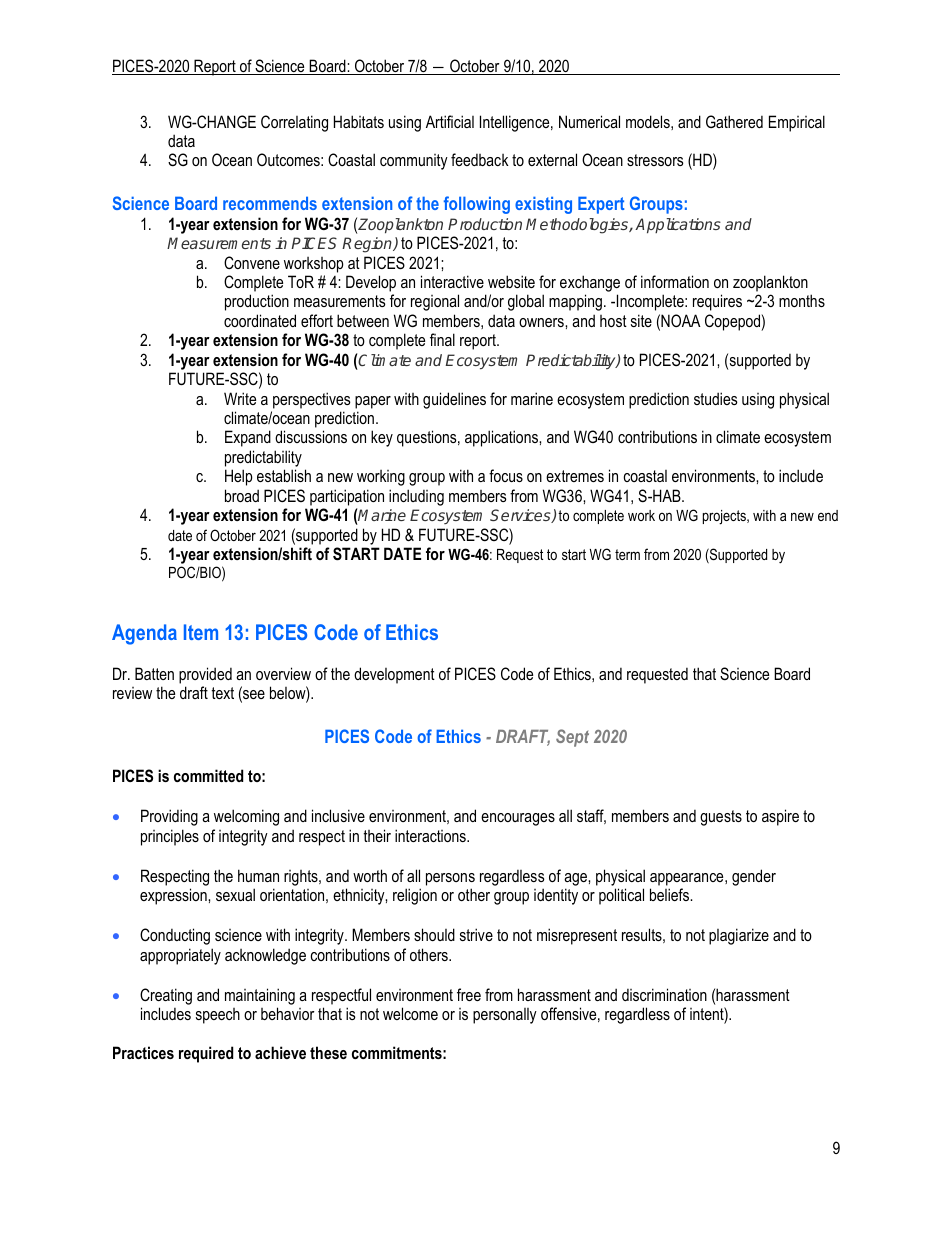 The height and width of the screenshot is (1233, 952). Describe the element at coordinates (627, 554) in the screenshot. I see `term` at that location.
